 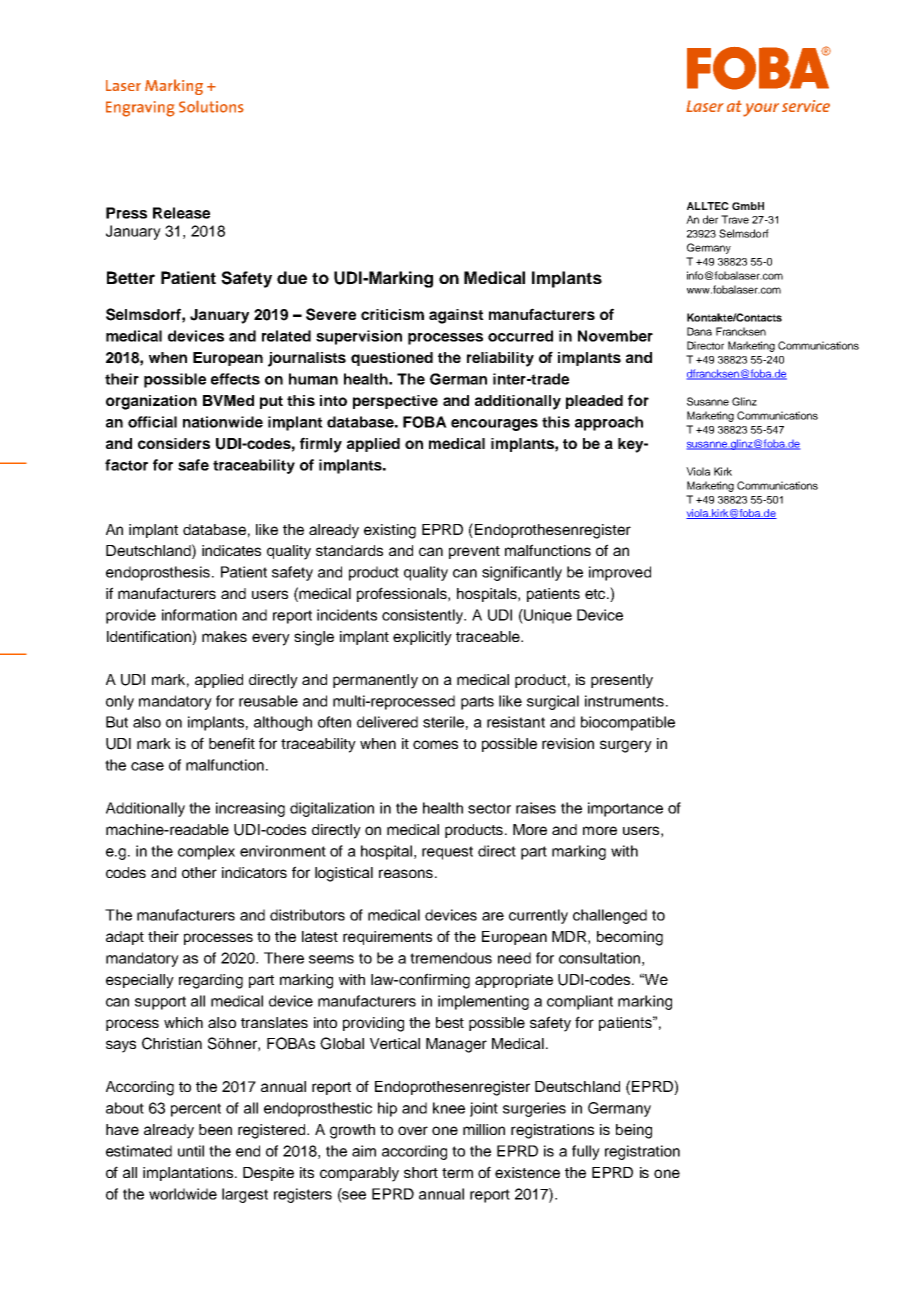 I want to click on criticism, so click(x=392, y=314).
